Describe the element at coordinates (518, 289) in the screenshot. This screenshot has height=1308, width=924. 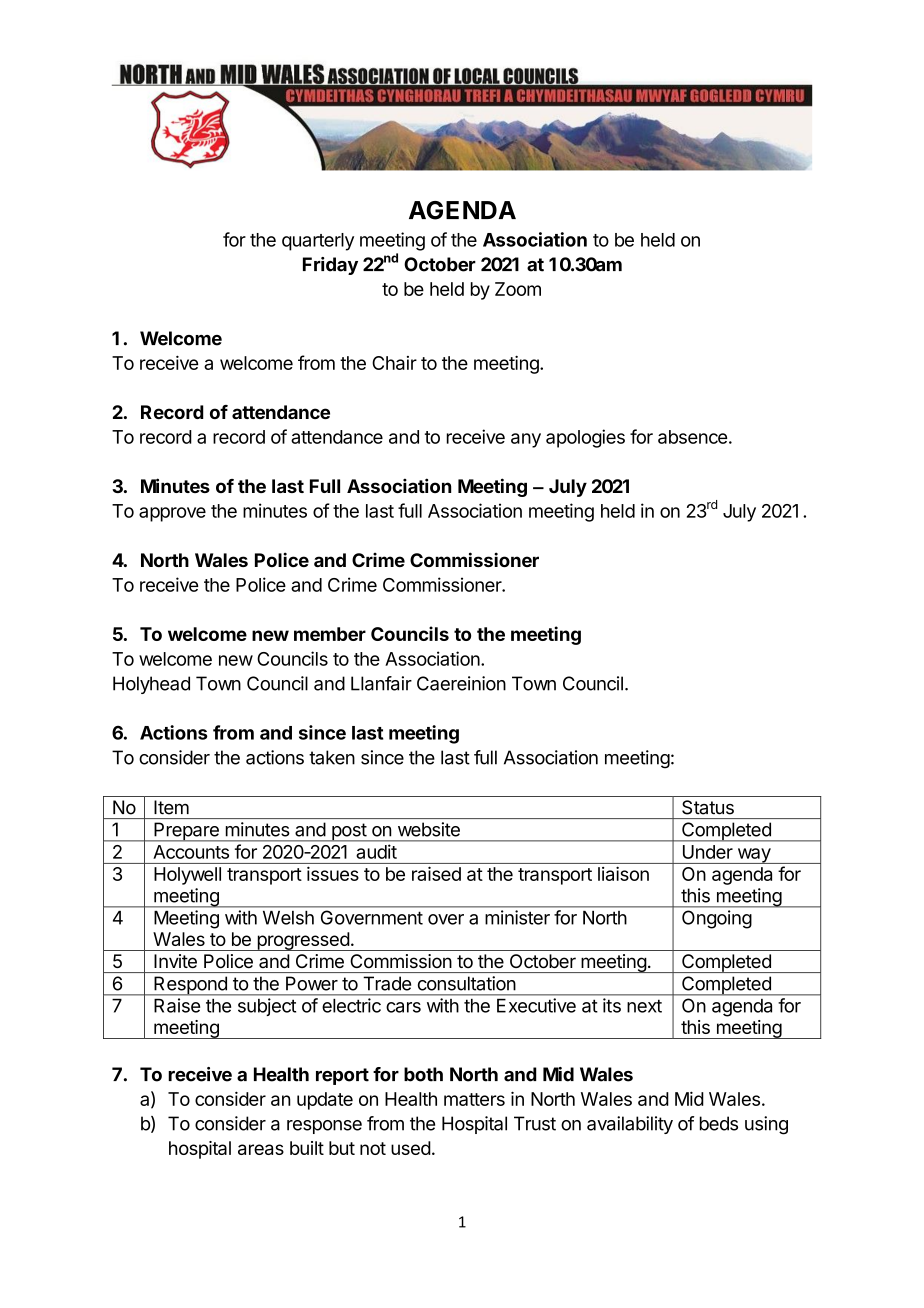
I see `Zoom` at that location.
